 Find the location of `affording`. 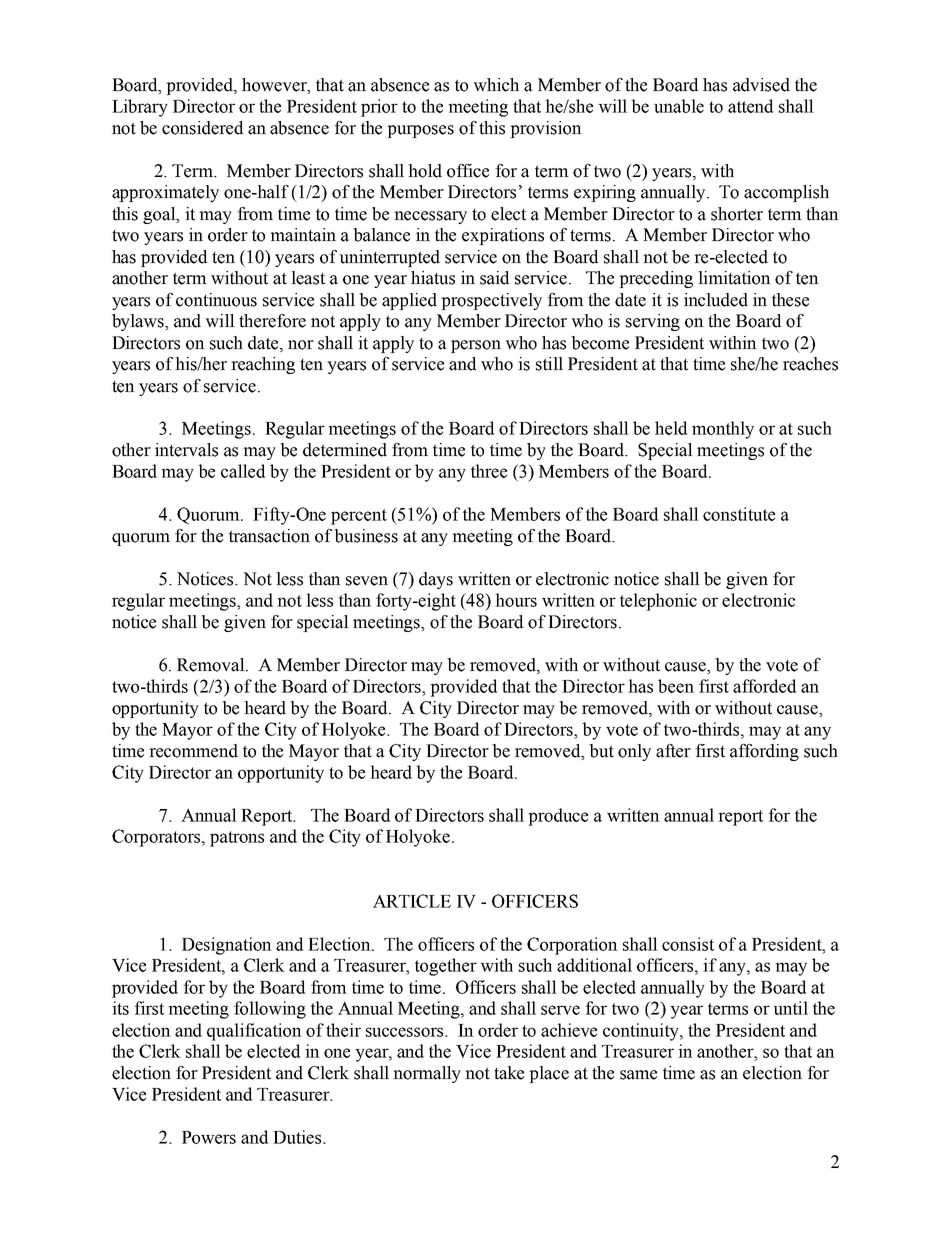

affording is located at coordinates (764, 752).
